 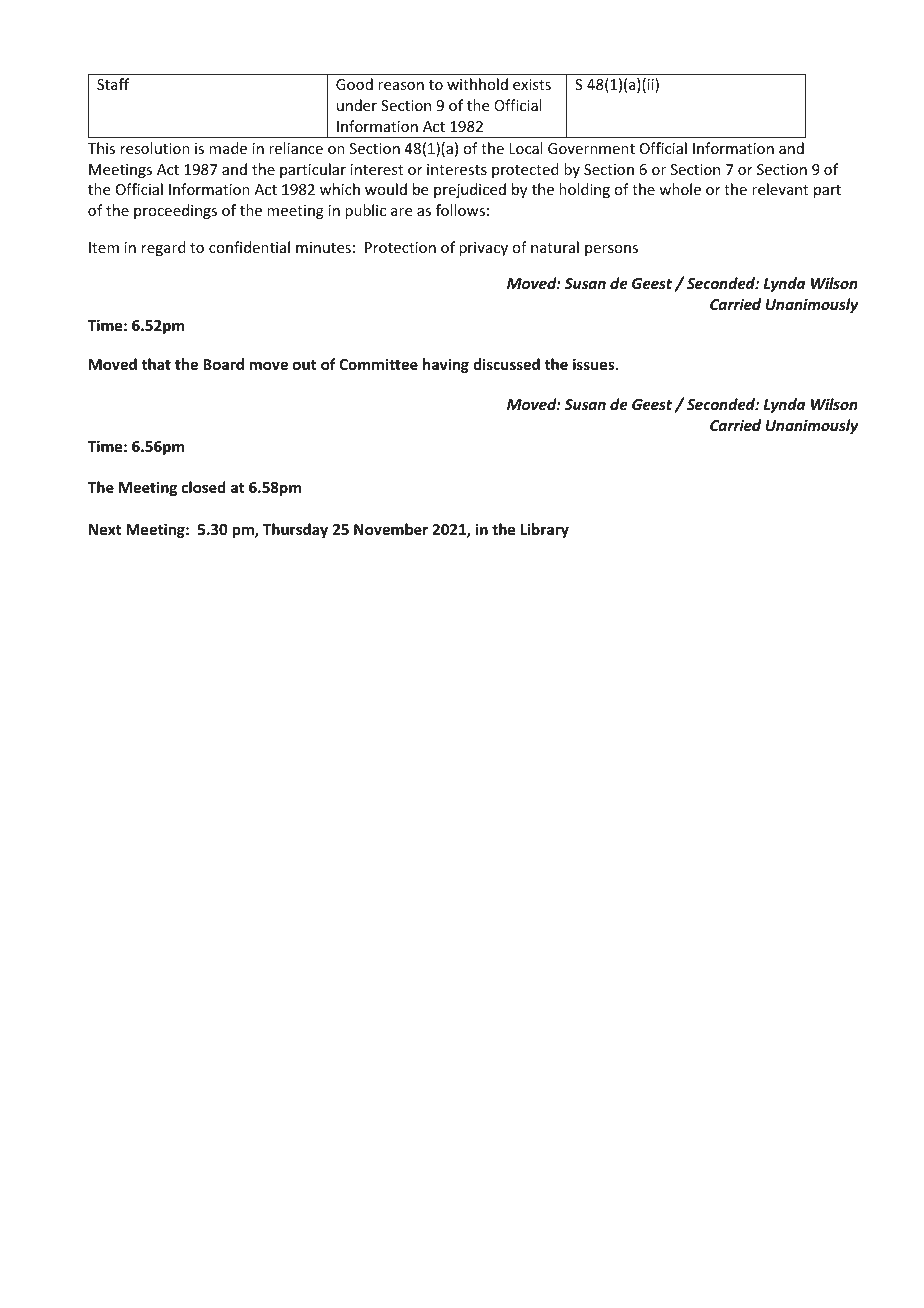 What do you see at coordinates (532, 84) in the screenshot?
I see `exists` at bounding box center [532, 84].
